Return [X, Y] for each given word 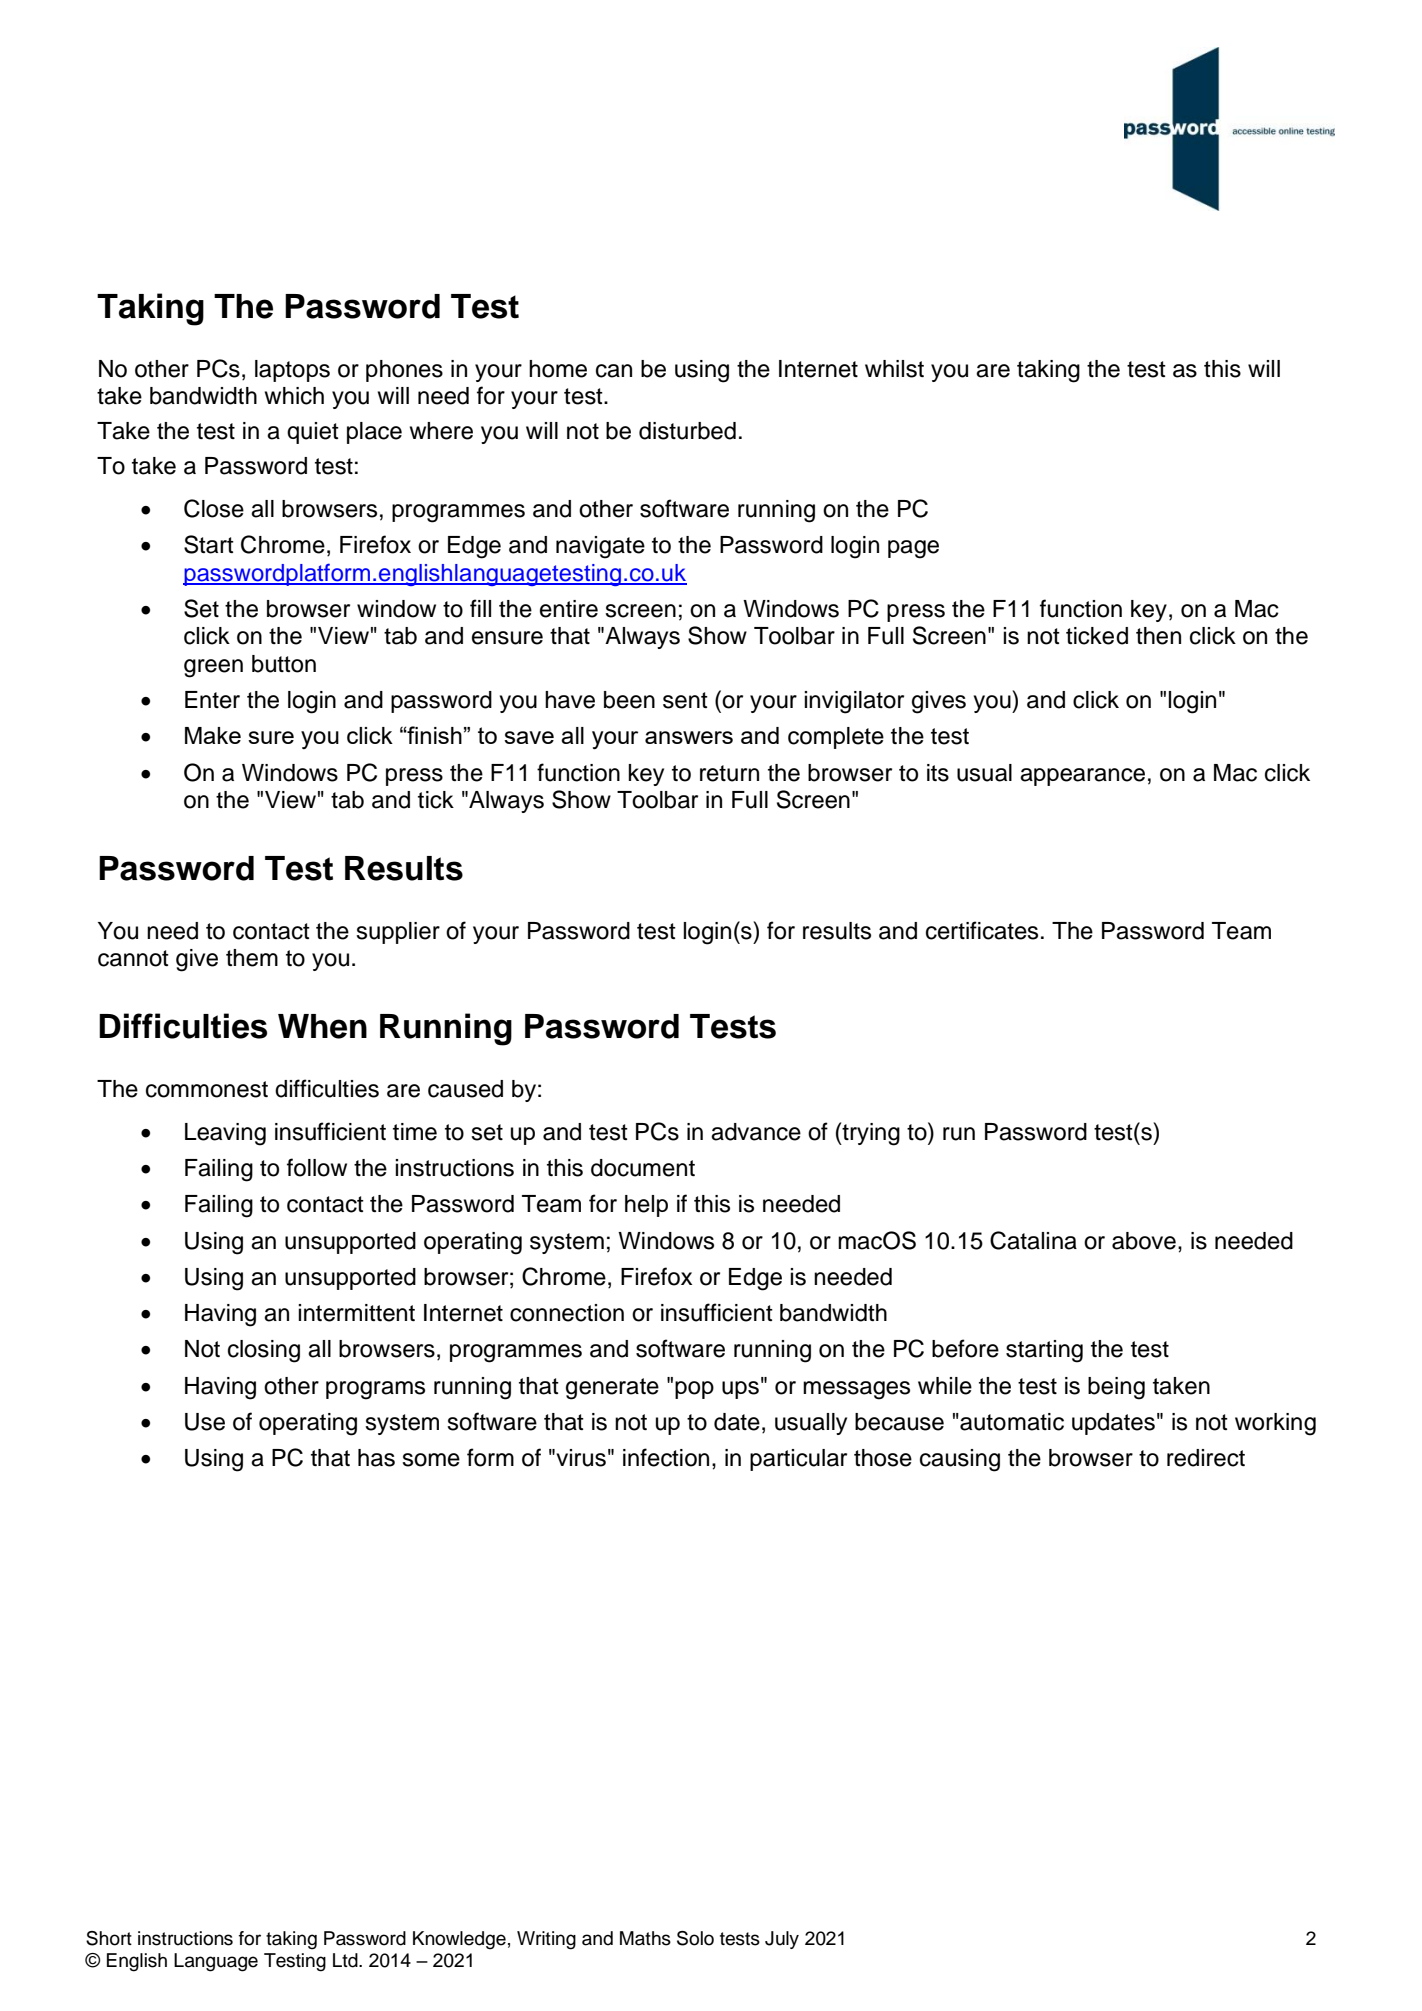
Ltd [346, 1960]
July [782, 1940]
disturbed [687, 431]
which [294, 396]
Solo [695, 1938]
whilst [894, 369]
